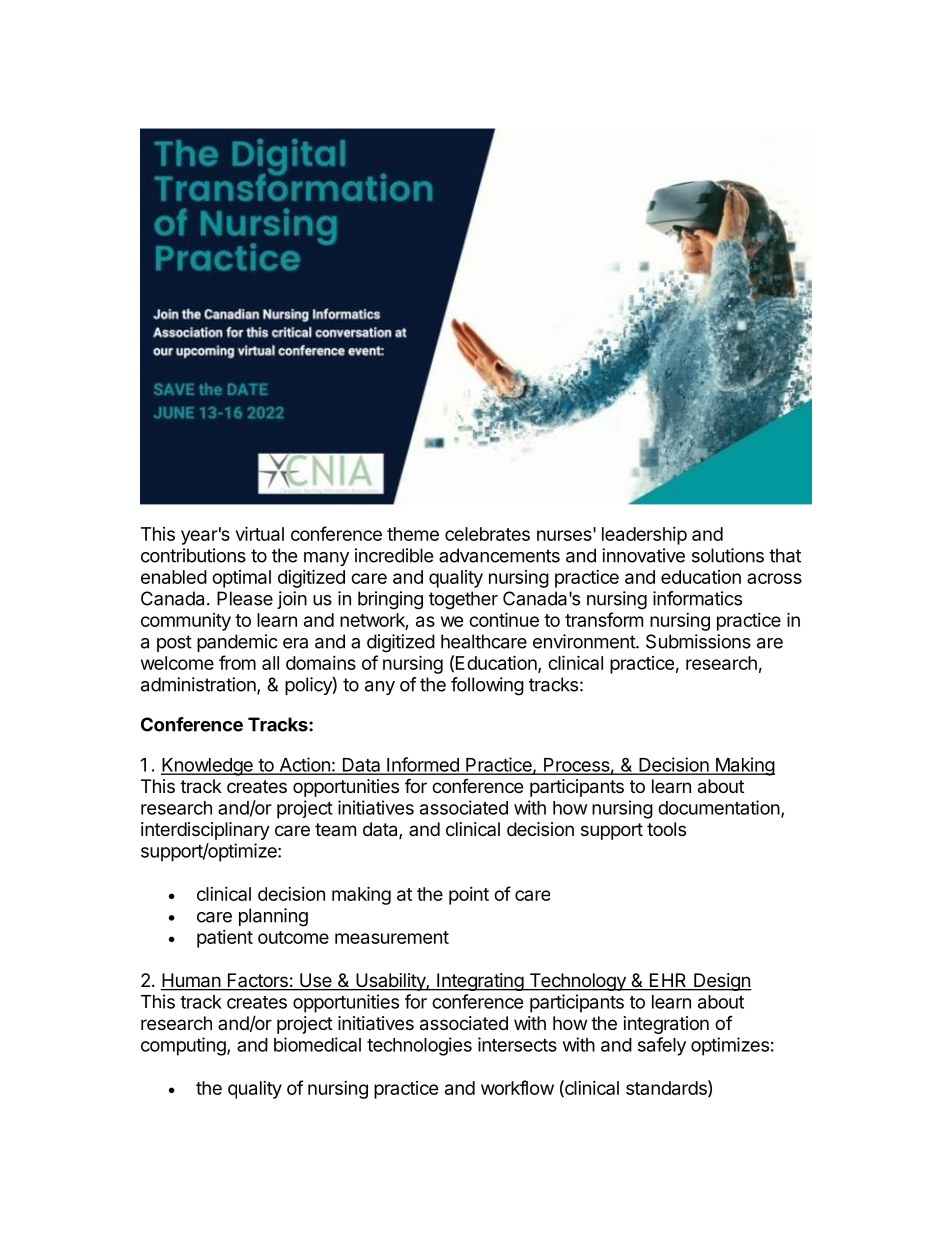 This screenshot has height=1233, width=952. What do you see at coordinates (499, 555) in the screenshot?
I see `advancements` at bounding box center [499, 555].
